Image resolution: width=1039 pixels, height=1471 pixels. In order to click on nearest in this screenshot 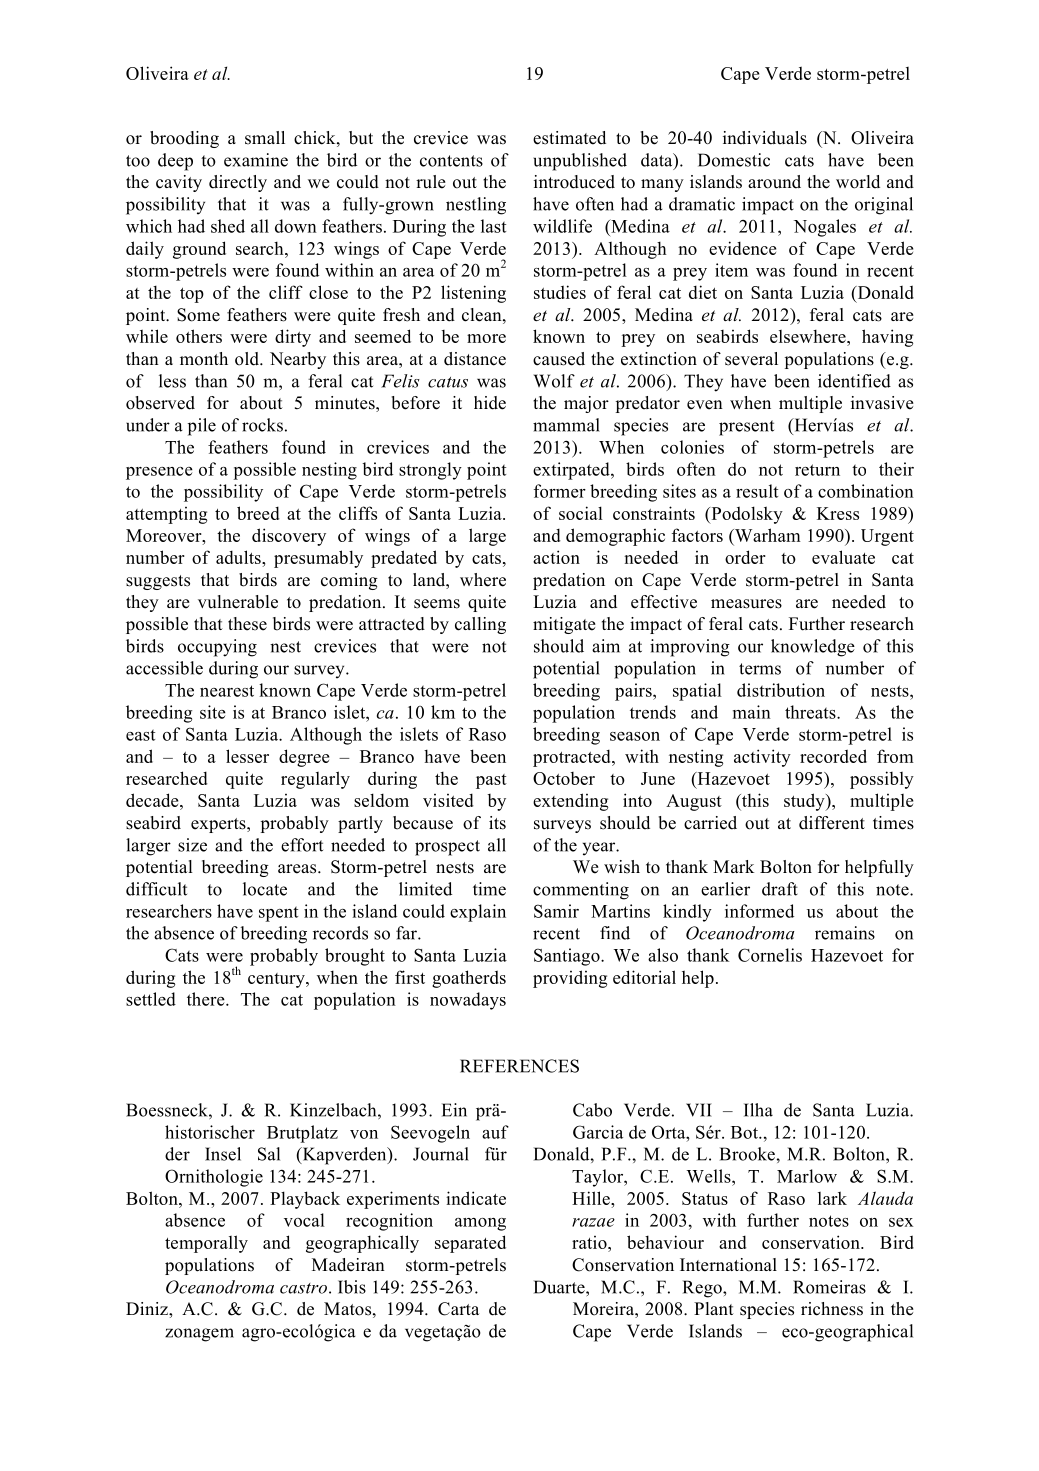, I will do `click(227, 691)`.
